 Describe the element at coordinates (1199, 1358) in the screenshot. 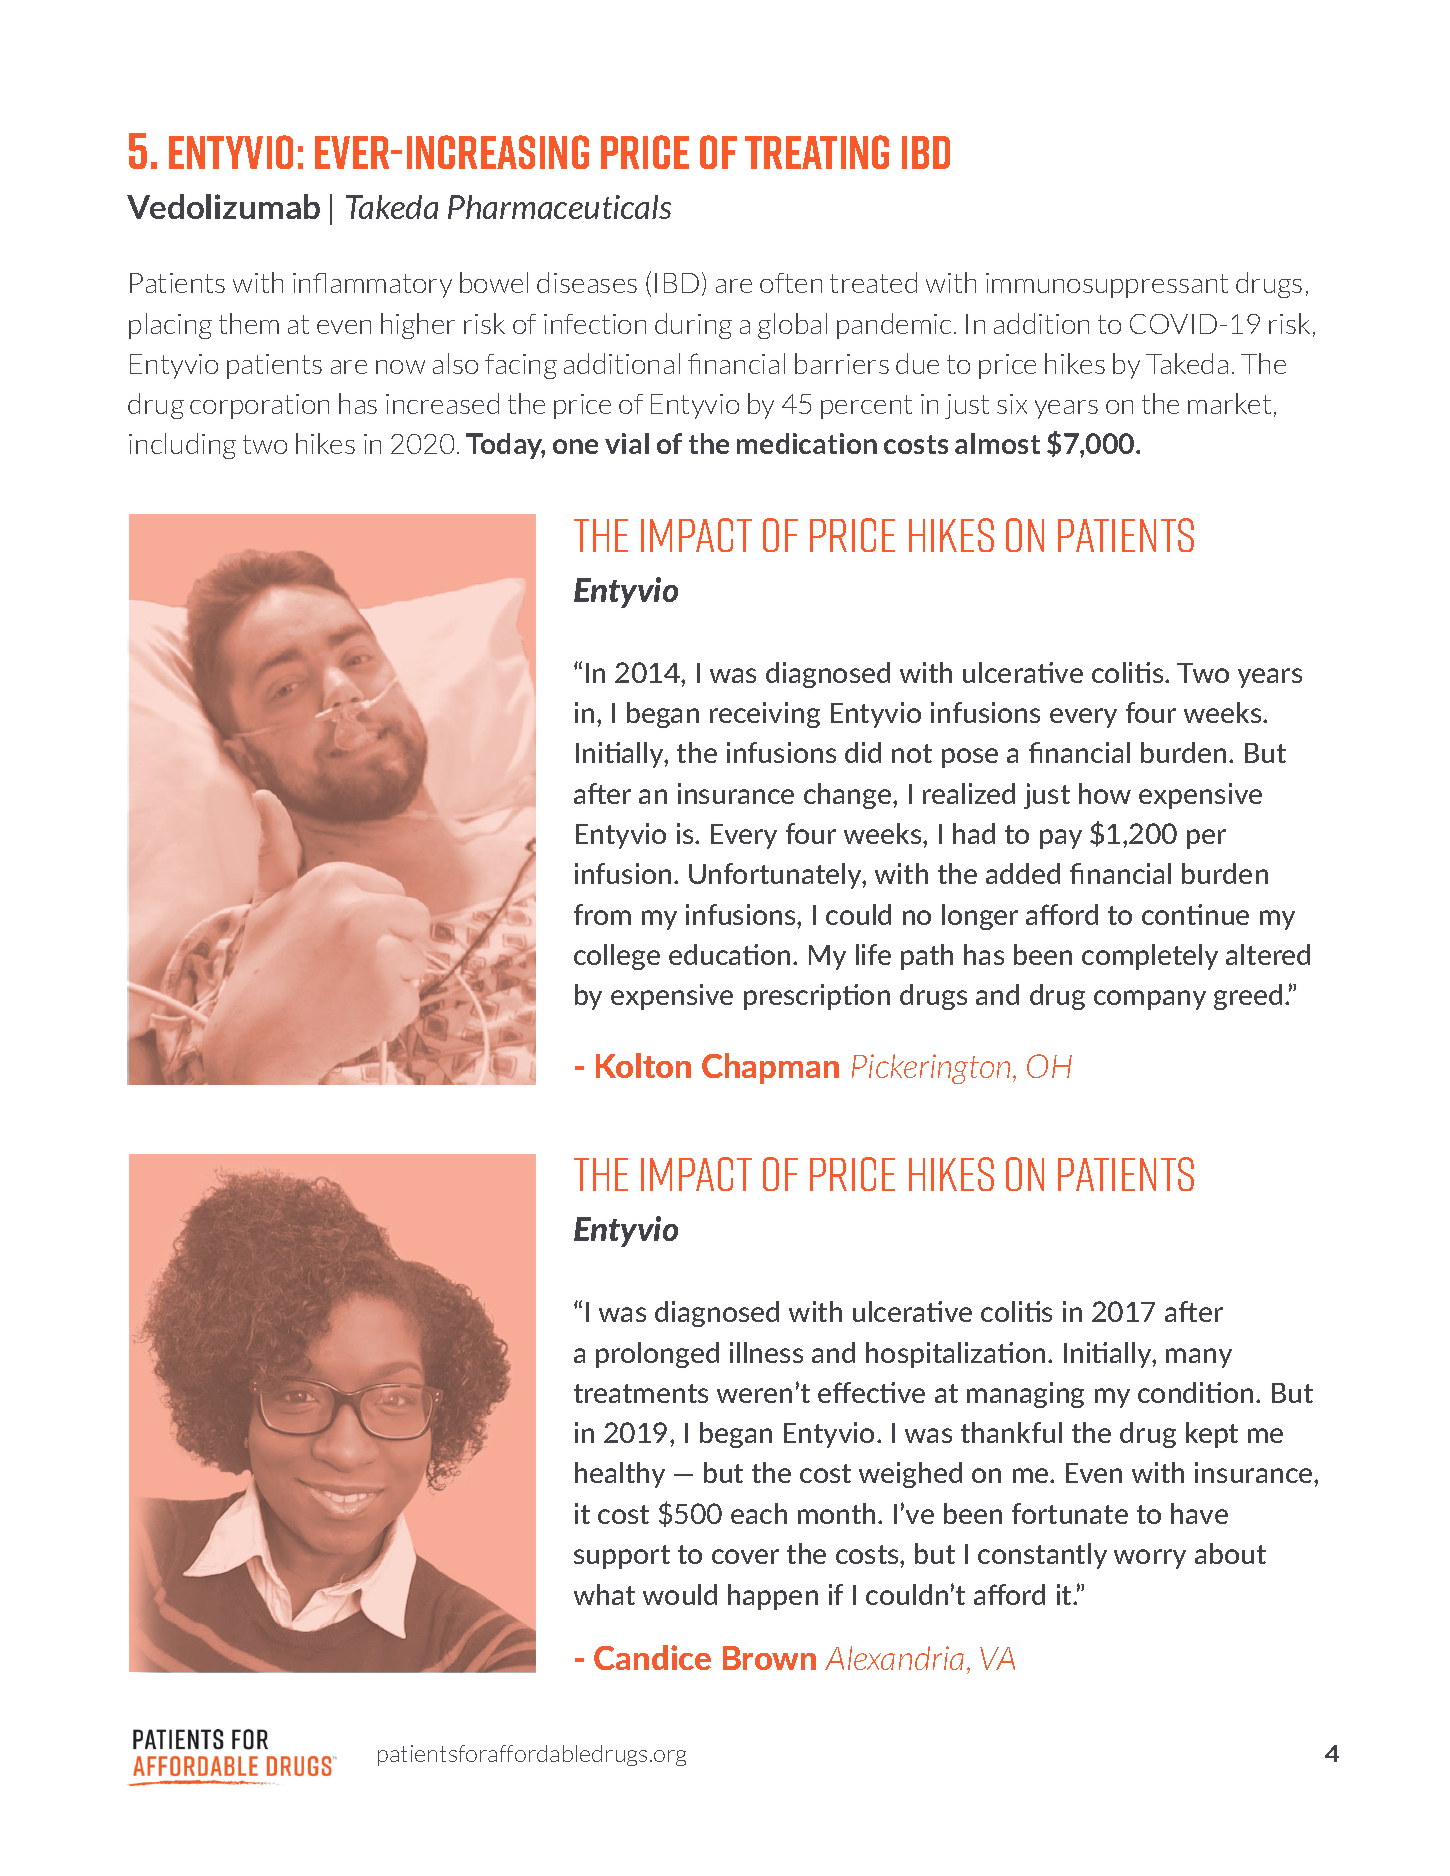

I see `many` at that location.
